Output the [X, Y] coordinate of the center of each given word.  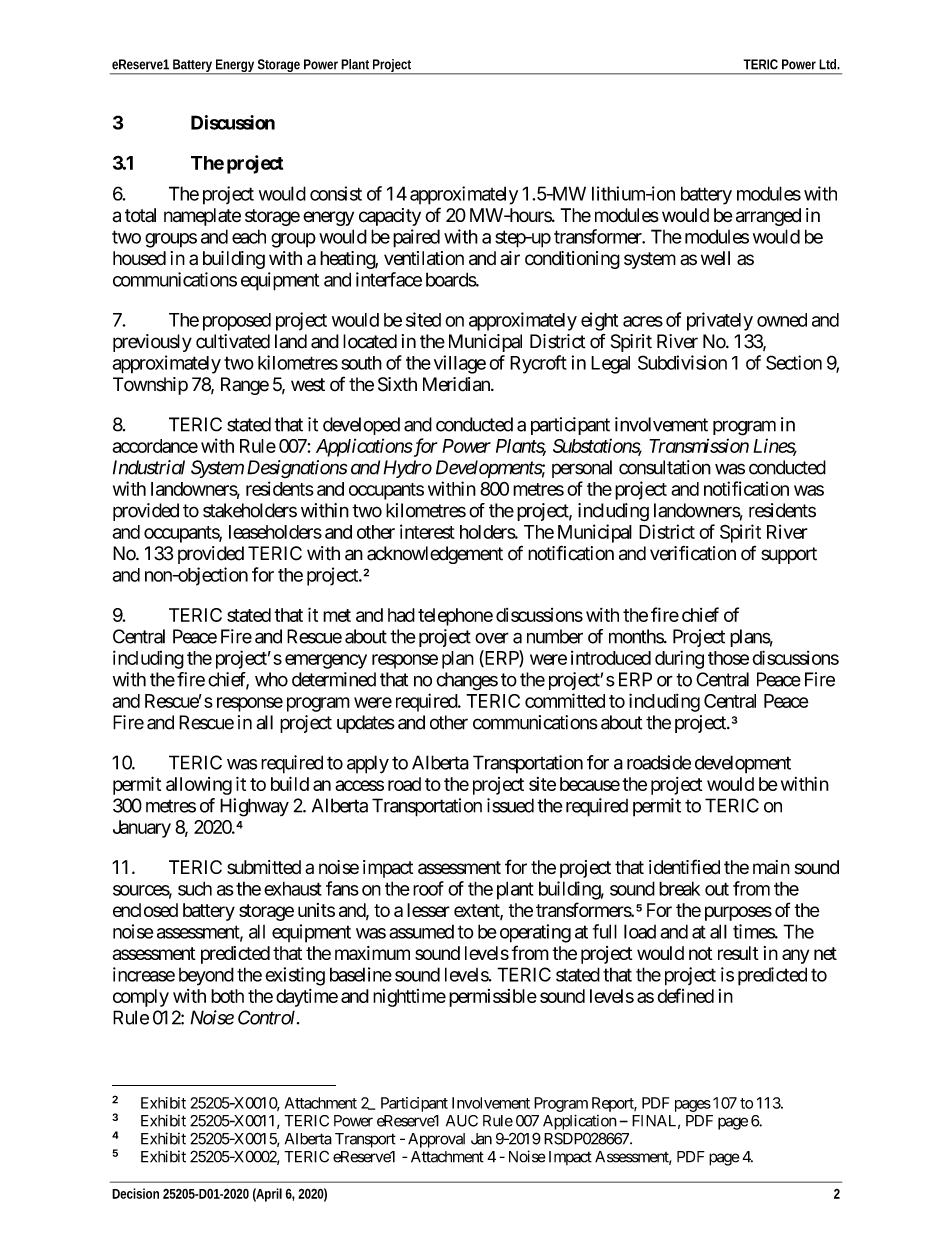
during [679, 659]
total [140, 215]
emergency [326, 661]
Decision [135, 1193]
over [492, 638]
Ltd [827, 64]
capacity [390, 217]
